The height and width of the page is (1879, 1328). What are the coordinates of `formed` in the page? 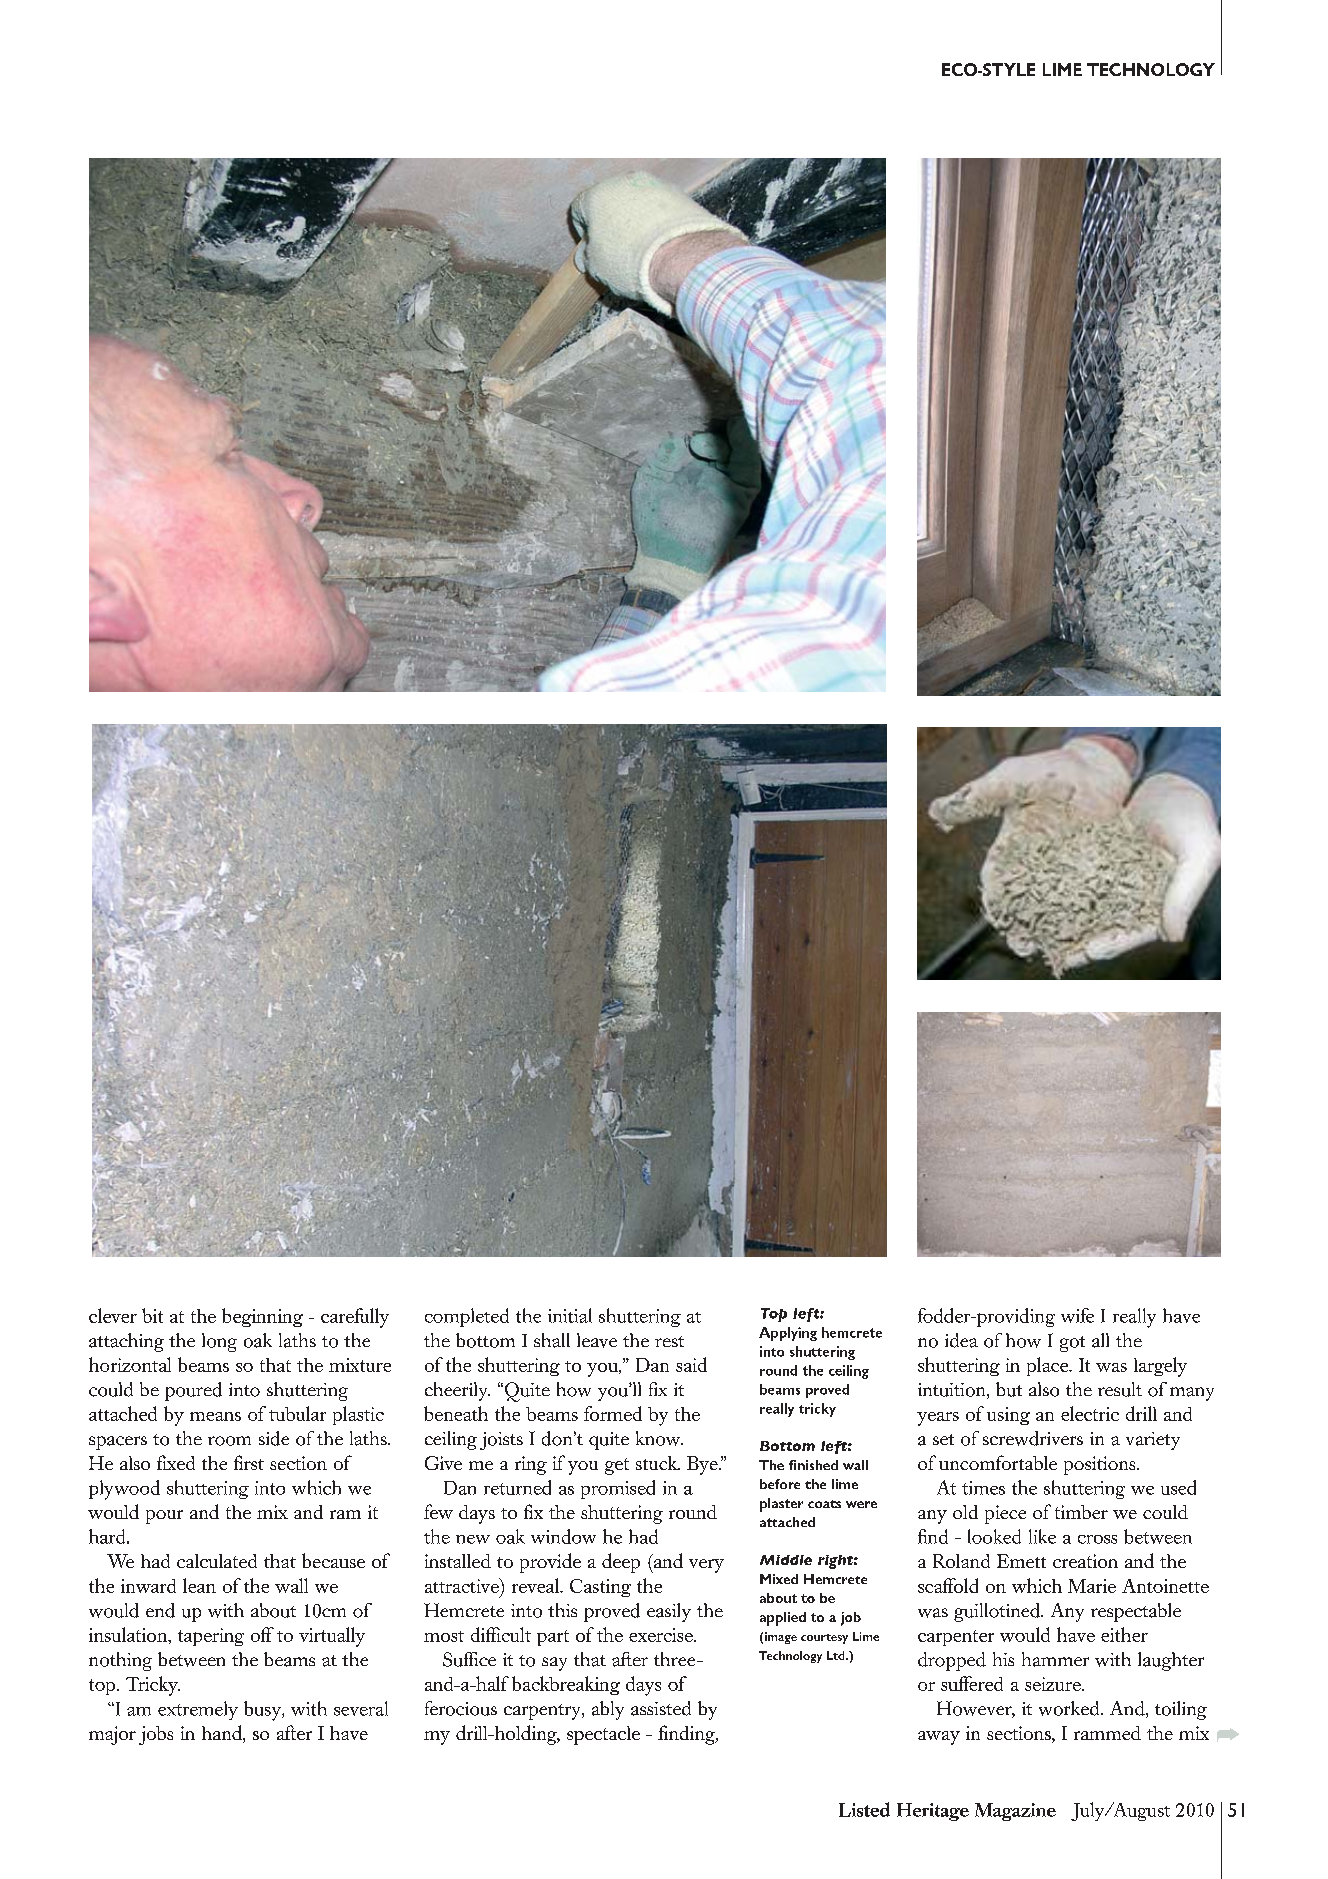 It's located at (613, 1413).
